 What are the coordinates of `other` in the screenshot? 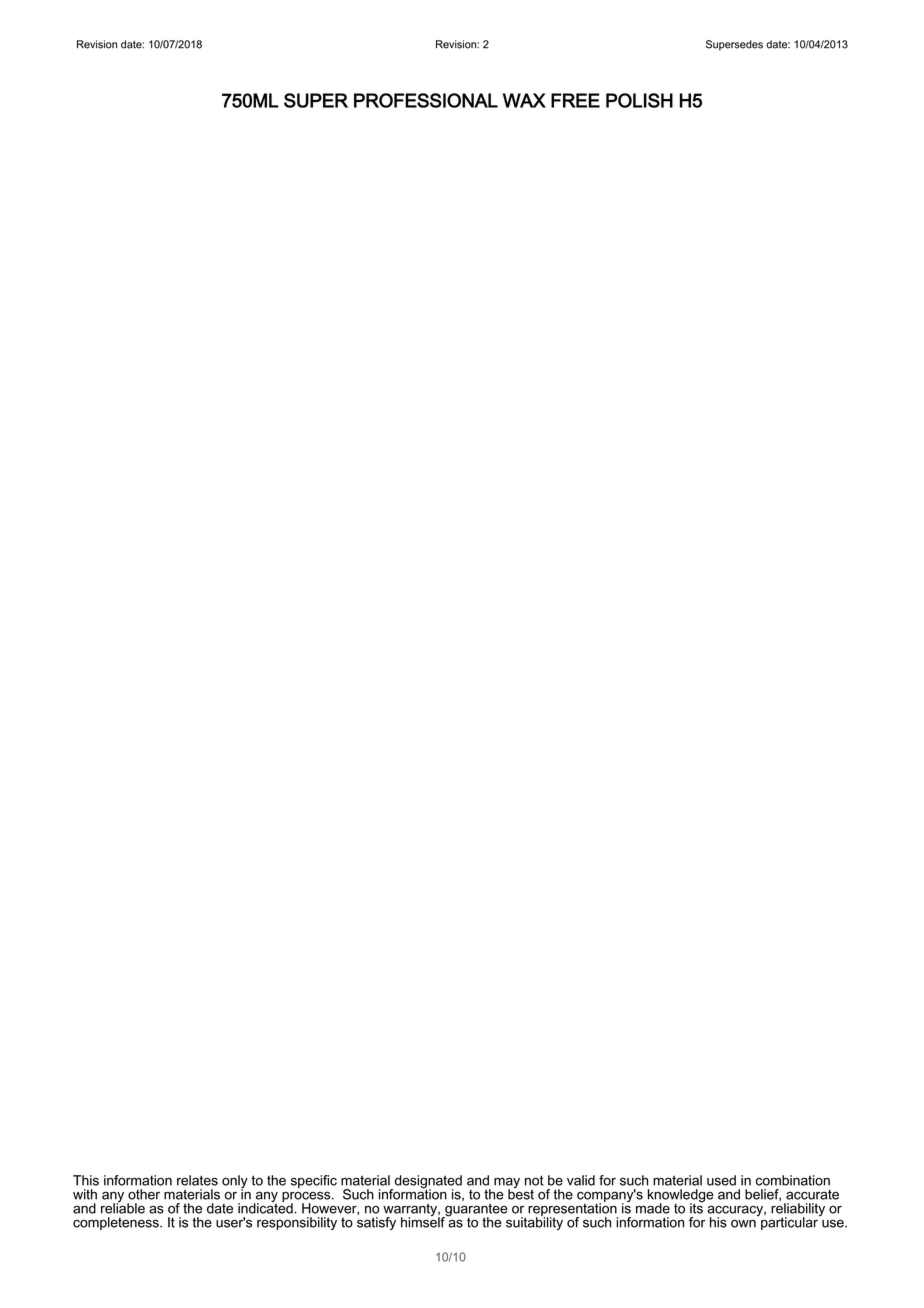 It's located at (144, 1194).
